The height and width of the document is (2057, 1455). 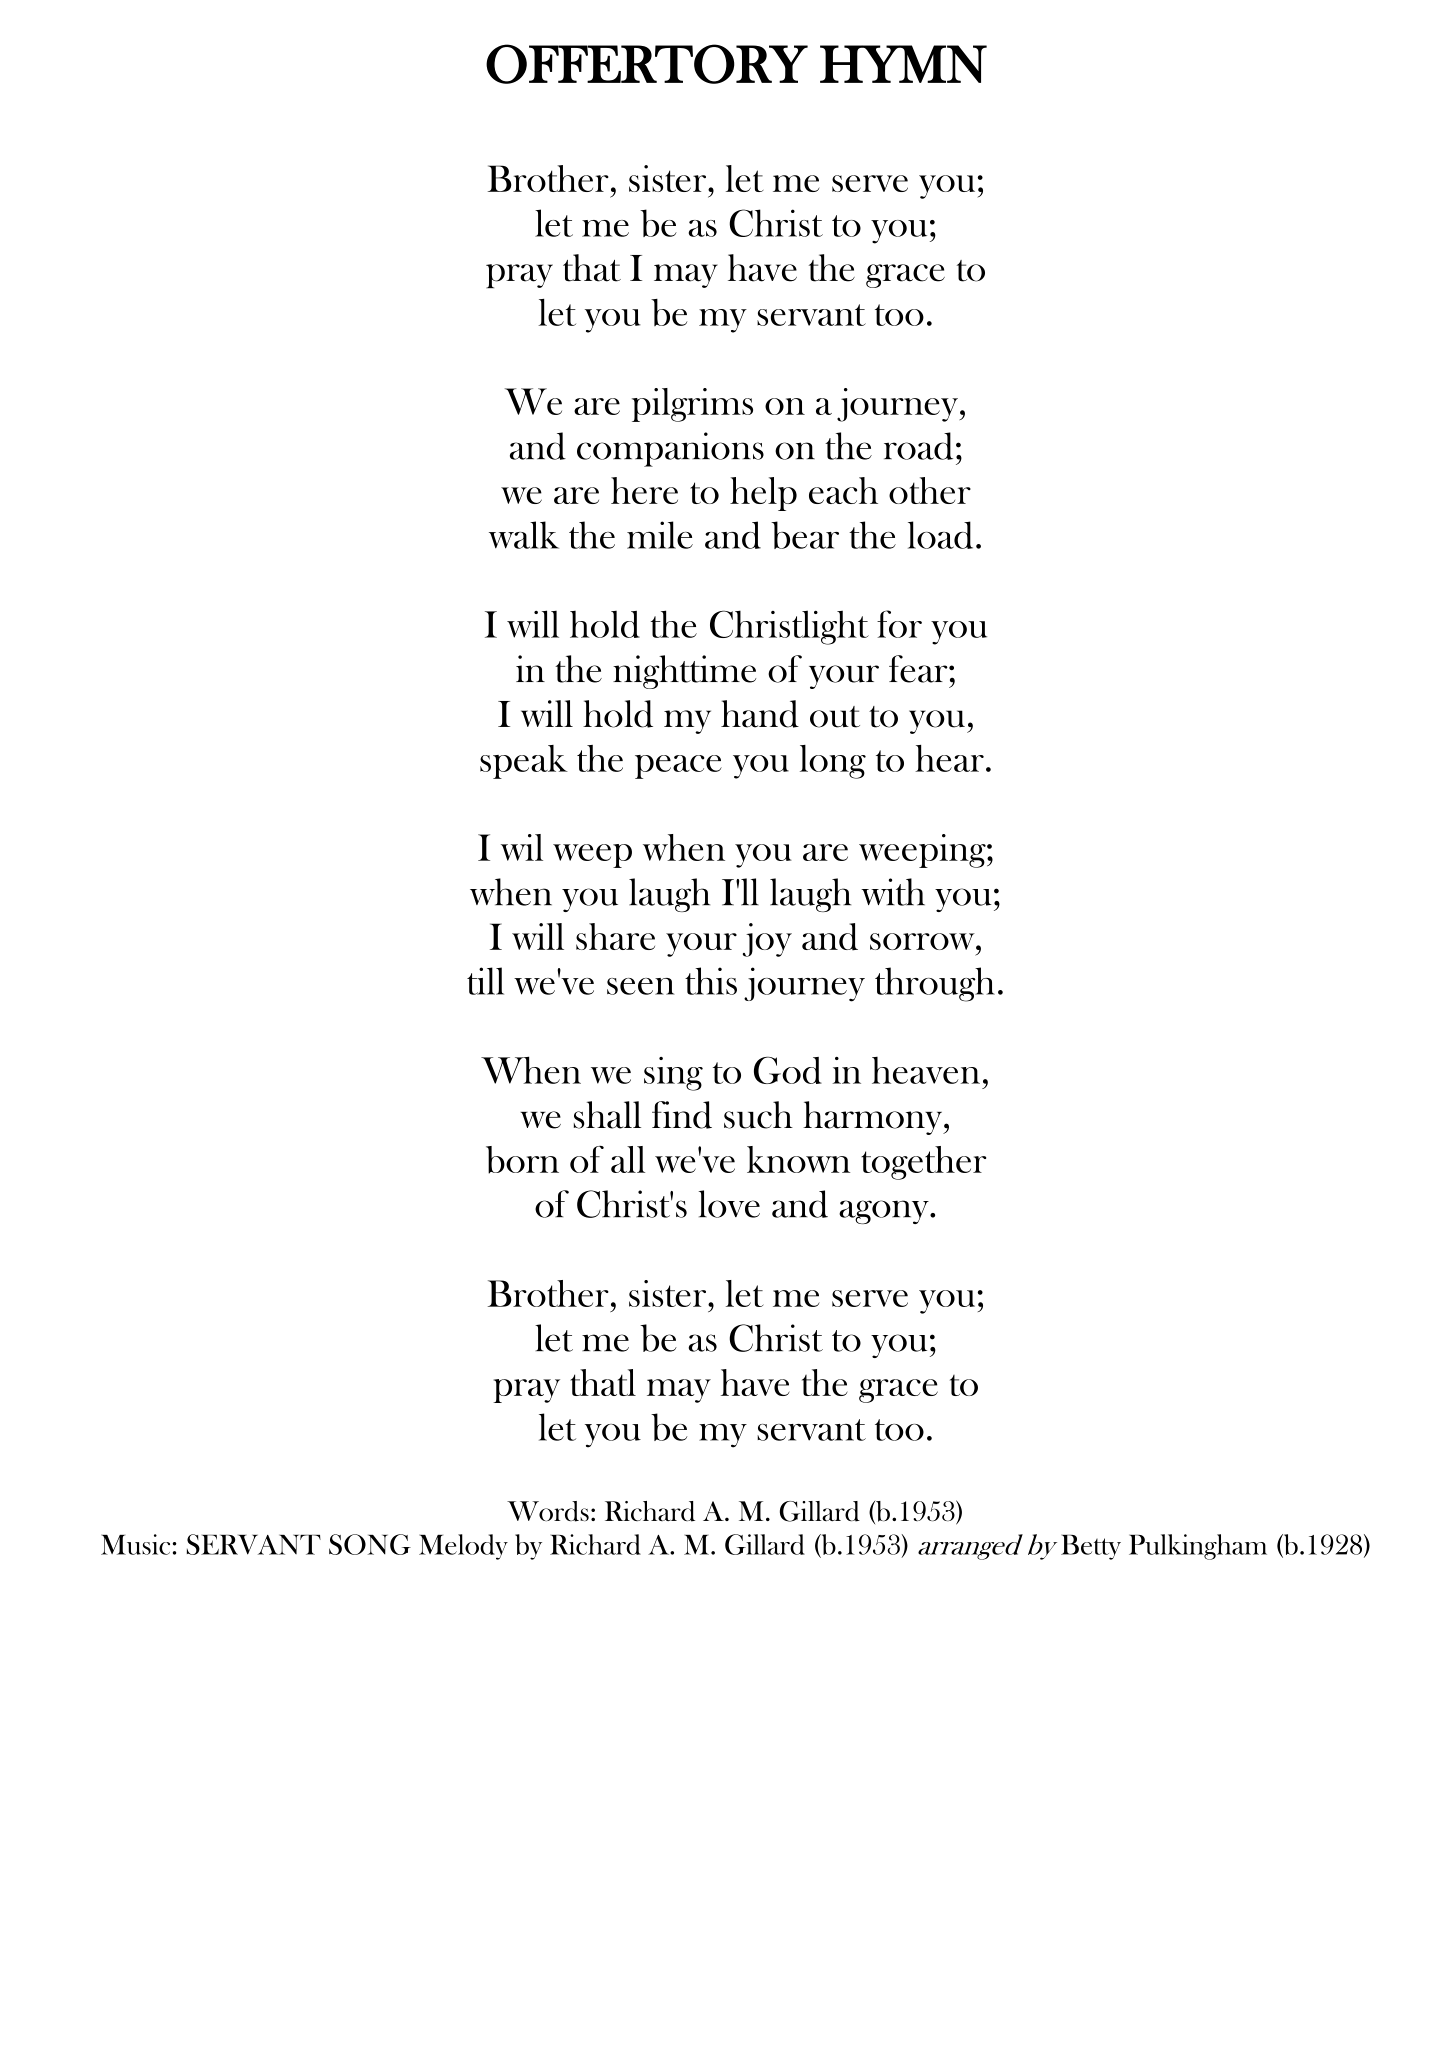 I want to click on load, so click(x=940, y=535).
